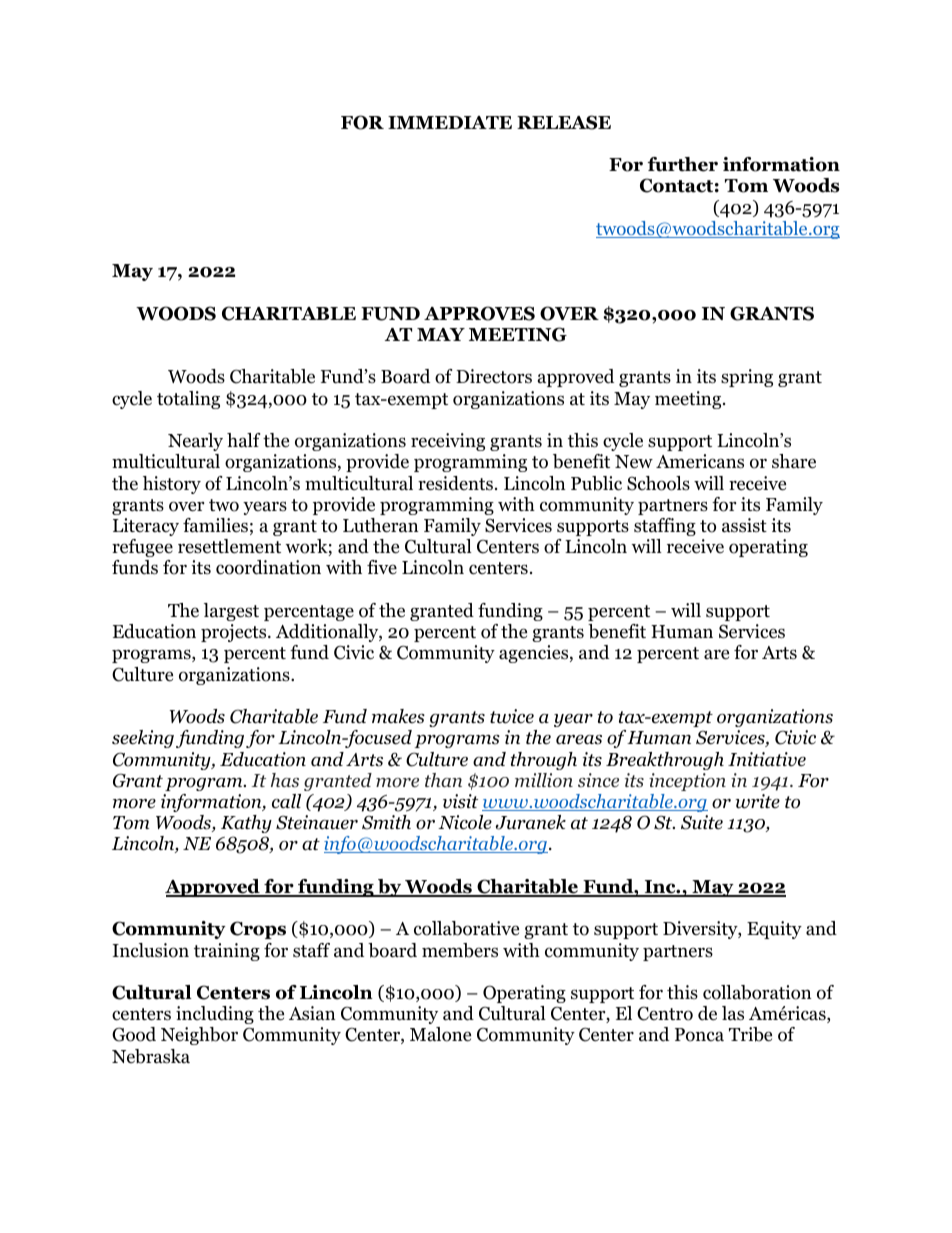 The height and width of the document is (1233, 952). Describe the element at coordinates (733, 1013) in the document. I see `las` at that location.
